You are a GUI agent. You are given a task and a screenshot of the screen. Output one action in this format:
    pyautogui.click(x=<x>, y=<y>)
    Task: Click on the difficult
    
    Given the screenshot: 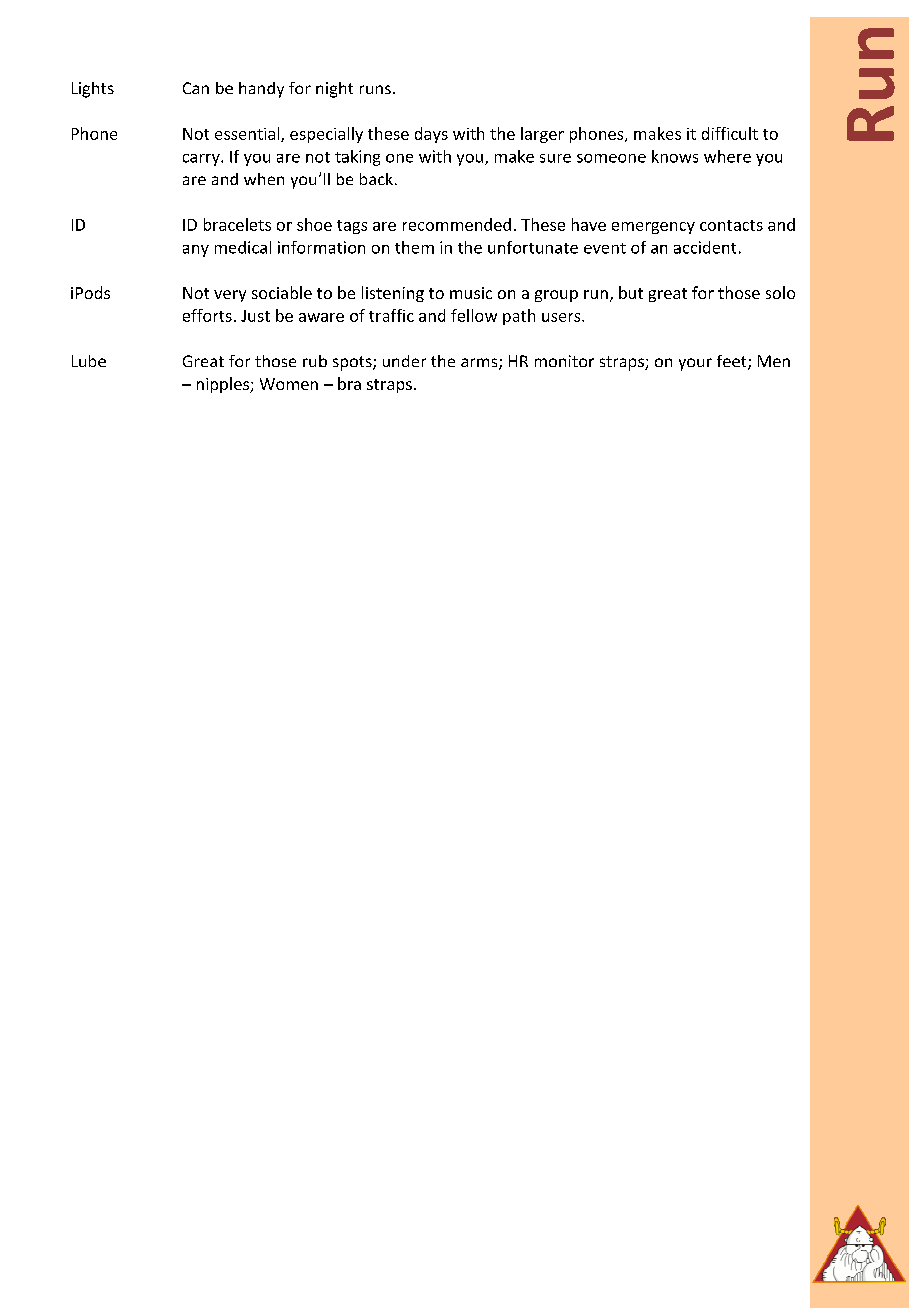 What is the action you would take?
    pyautogui.click(x=730, y=133)
